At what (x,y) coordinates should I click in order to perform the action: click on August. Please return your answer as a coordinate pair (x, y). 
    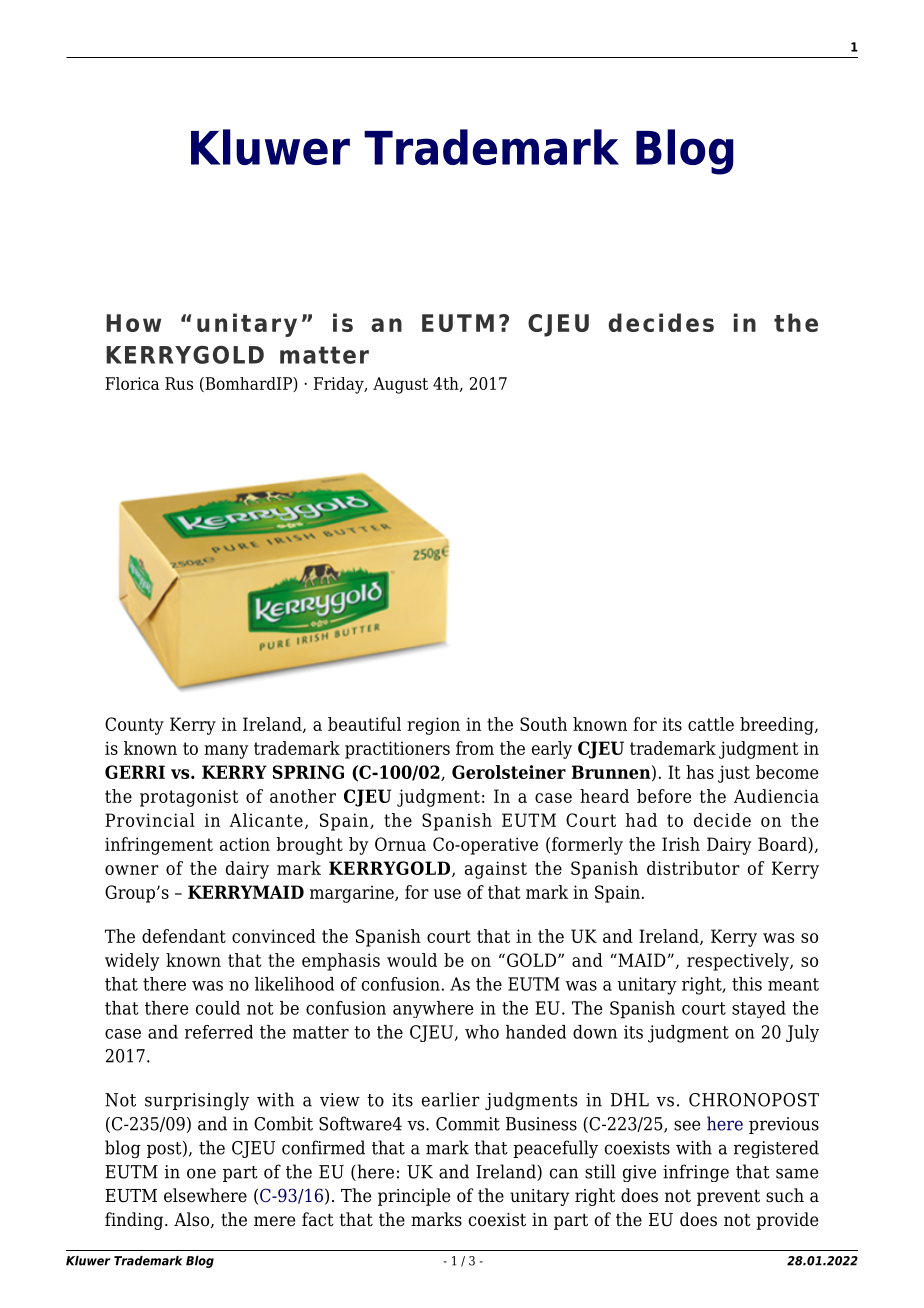
    Looking at the image, I should click on (400, 385).
